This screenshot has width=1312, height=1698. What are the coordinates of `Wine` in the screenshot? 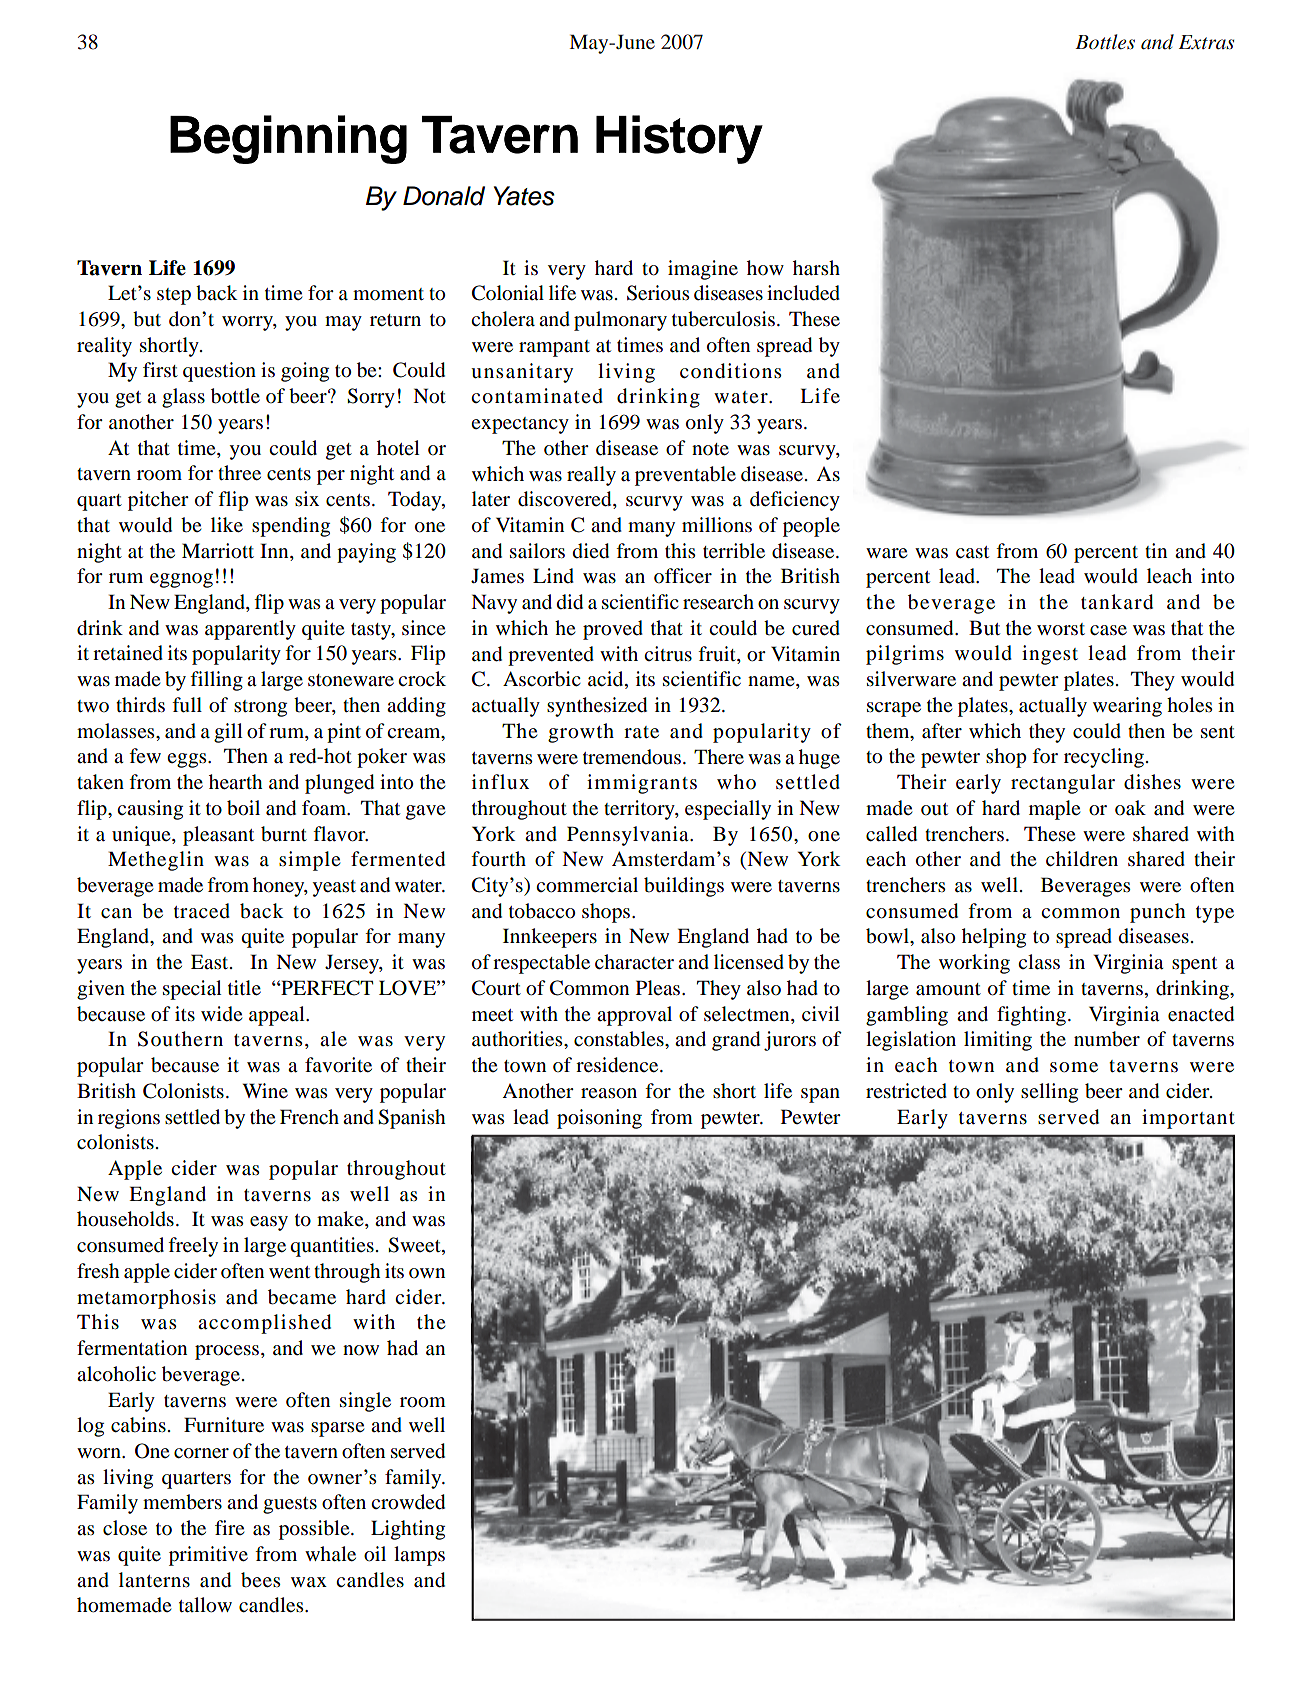 It's located at (265, 1091).
